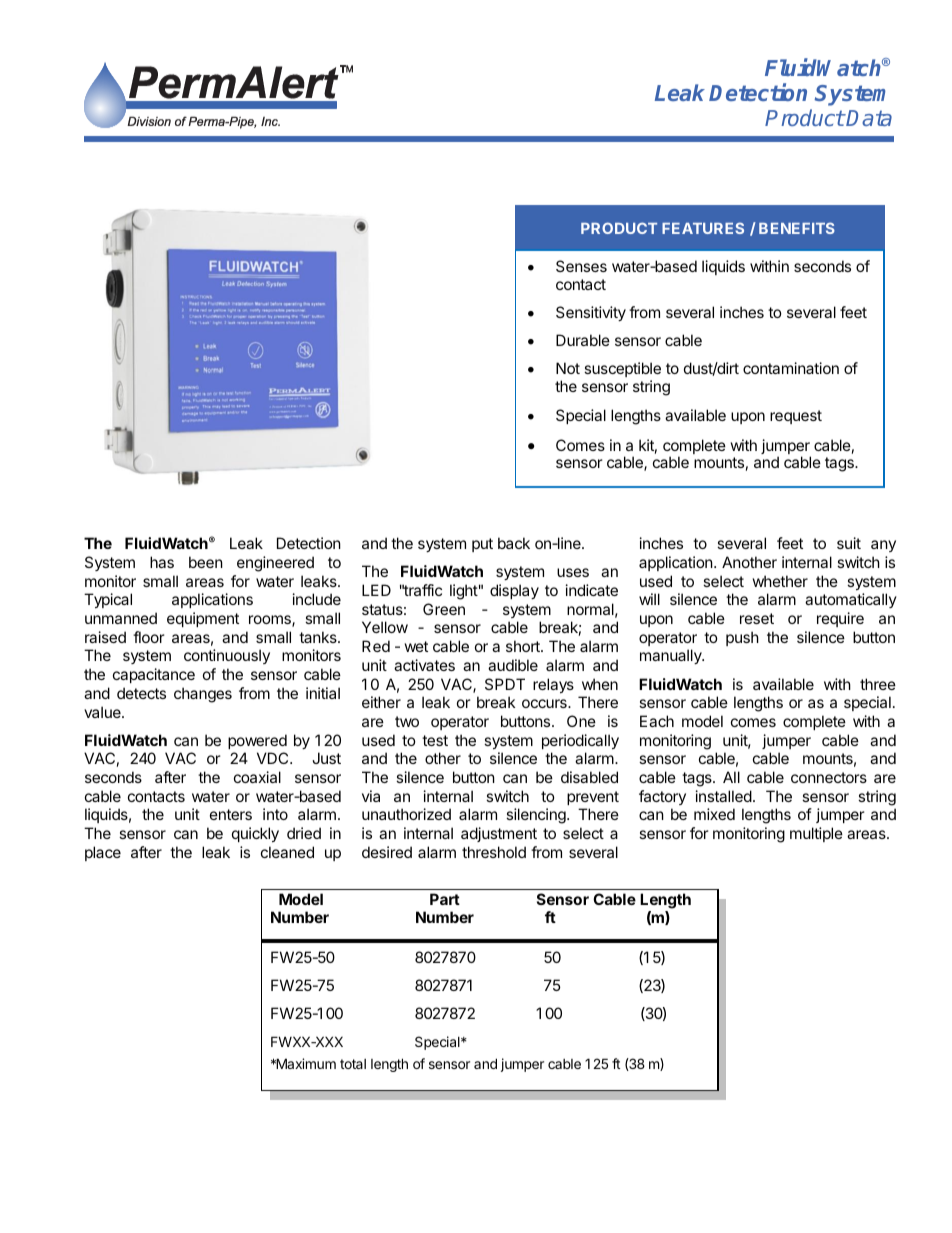 This document has width=952, height=1233. Describe the element at coordinates (581, 266) in the document. I see `Senses` at that location.
